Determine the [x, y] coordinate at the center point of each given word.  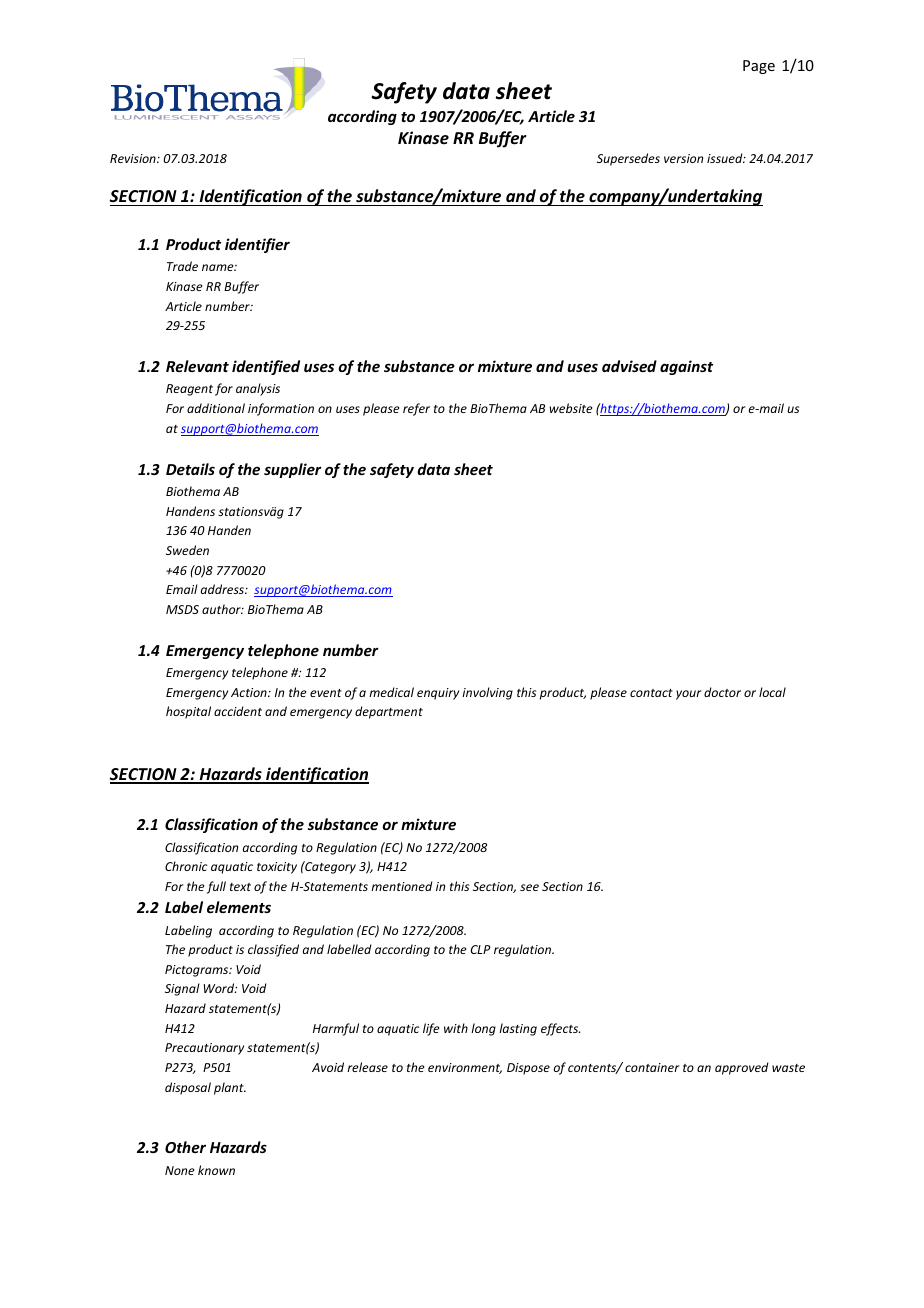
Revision [134, 158]
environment [465, 1068]
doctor [722, 692]
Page [759, 67]
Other [185, 1147]
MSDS [182, 609]
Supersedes [628, 159]
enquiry [438, 694]
